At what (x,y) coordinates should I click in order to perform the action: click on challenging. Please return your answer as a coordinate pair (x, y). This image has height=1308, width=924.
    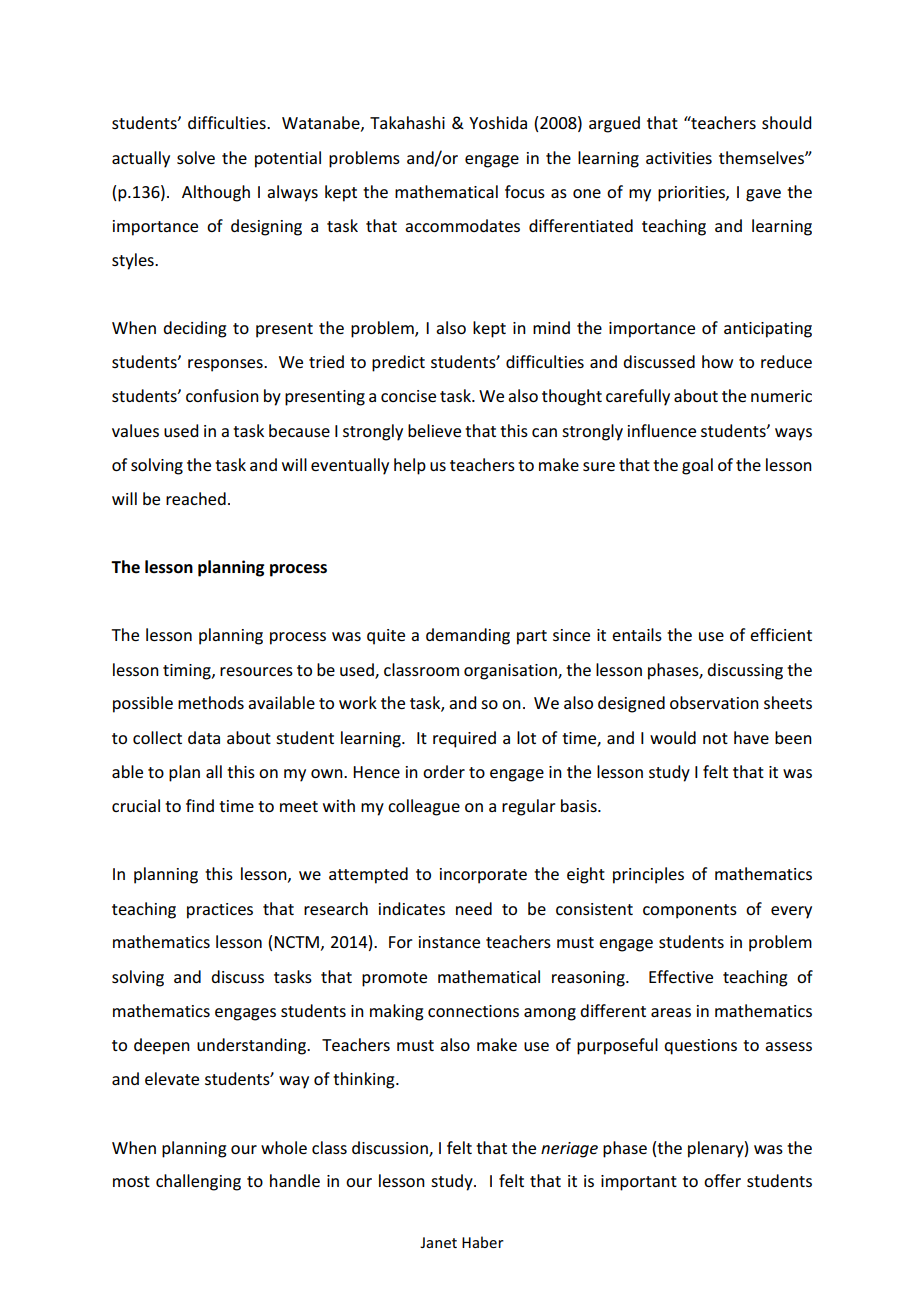
    Looking at the image, I should click on (198, 1182).
